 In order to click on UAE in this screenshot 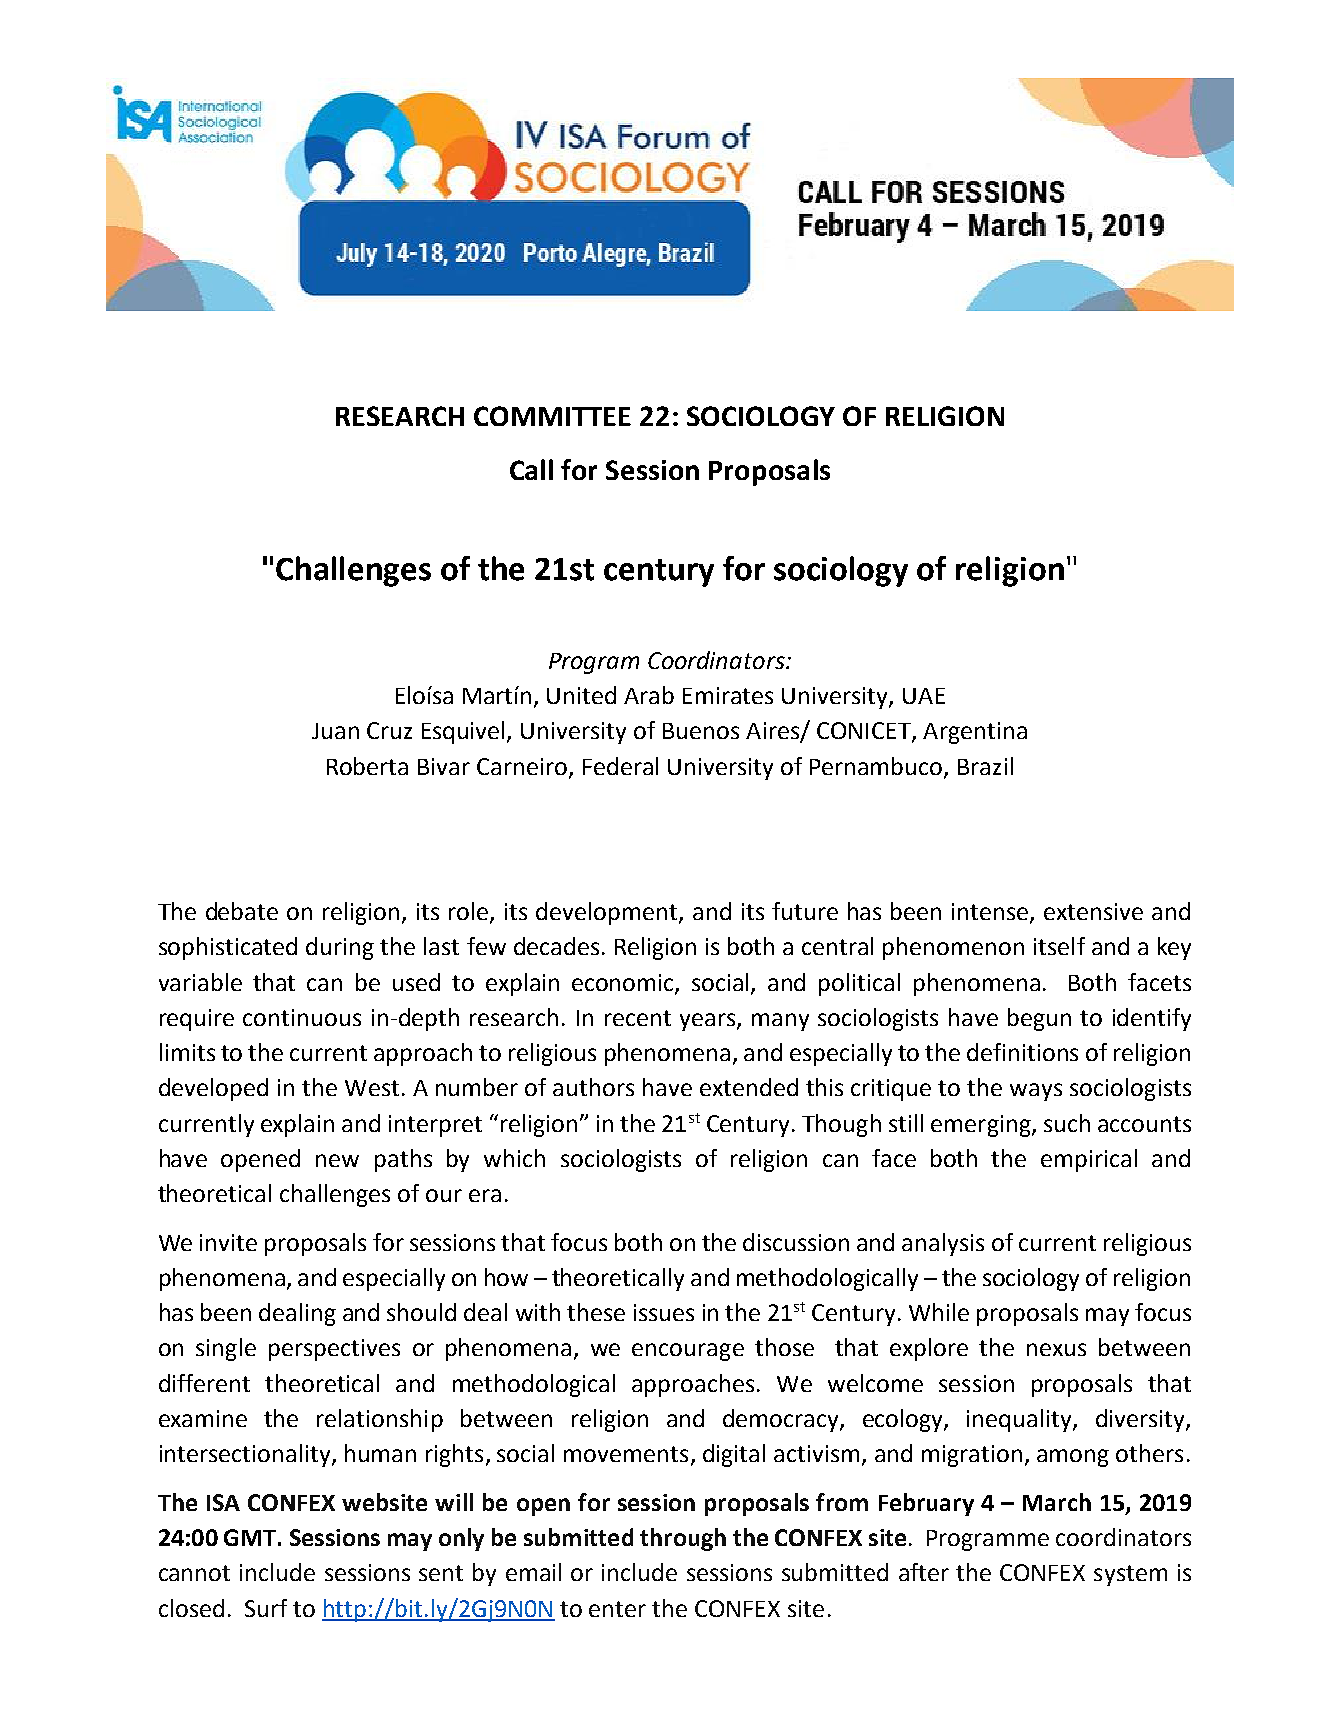, I will do `click(924, 696)`.
